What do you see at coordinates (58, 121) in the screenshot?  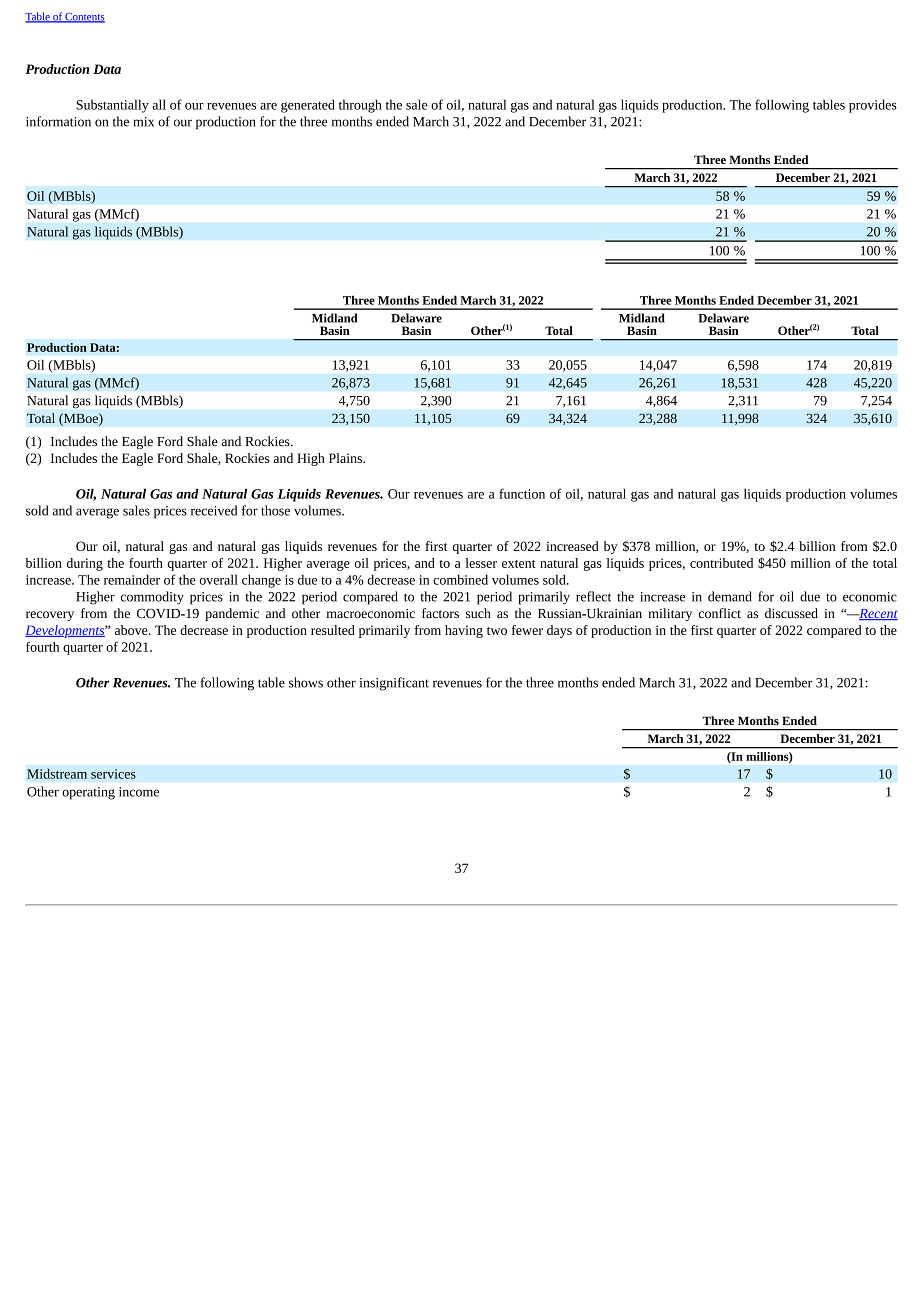 I see `information` at bounding box center [58, 121].
